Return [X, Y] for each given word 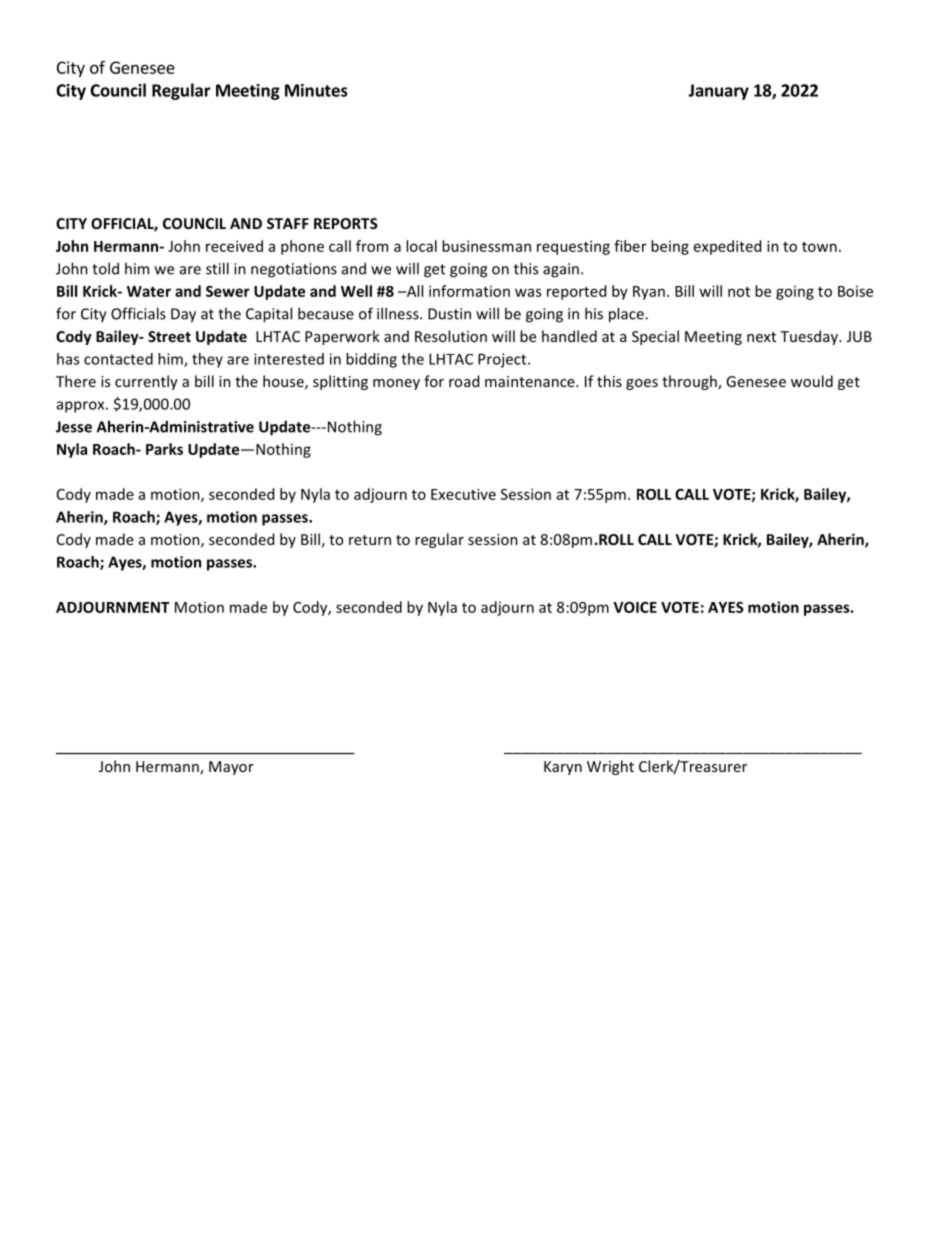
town [819, 247]
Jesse [74, 427]
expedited [727, 247]
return [370, 540]
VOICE [635, 607]
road [464, 381]
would [812, 381]
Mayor [231, 768]
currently [146, 382]
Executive [463, 494]
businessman [486, 246]
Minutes [316, 90]
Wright [610, 767]
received [234, 246]
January [718, 92]
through [690, 382]
